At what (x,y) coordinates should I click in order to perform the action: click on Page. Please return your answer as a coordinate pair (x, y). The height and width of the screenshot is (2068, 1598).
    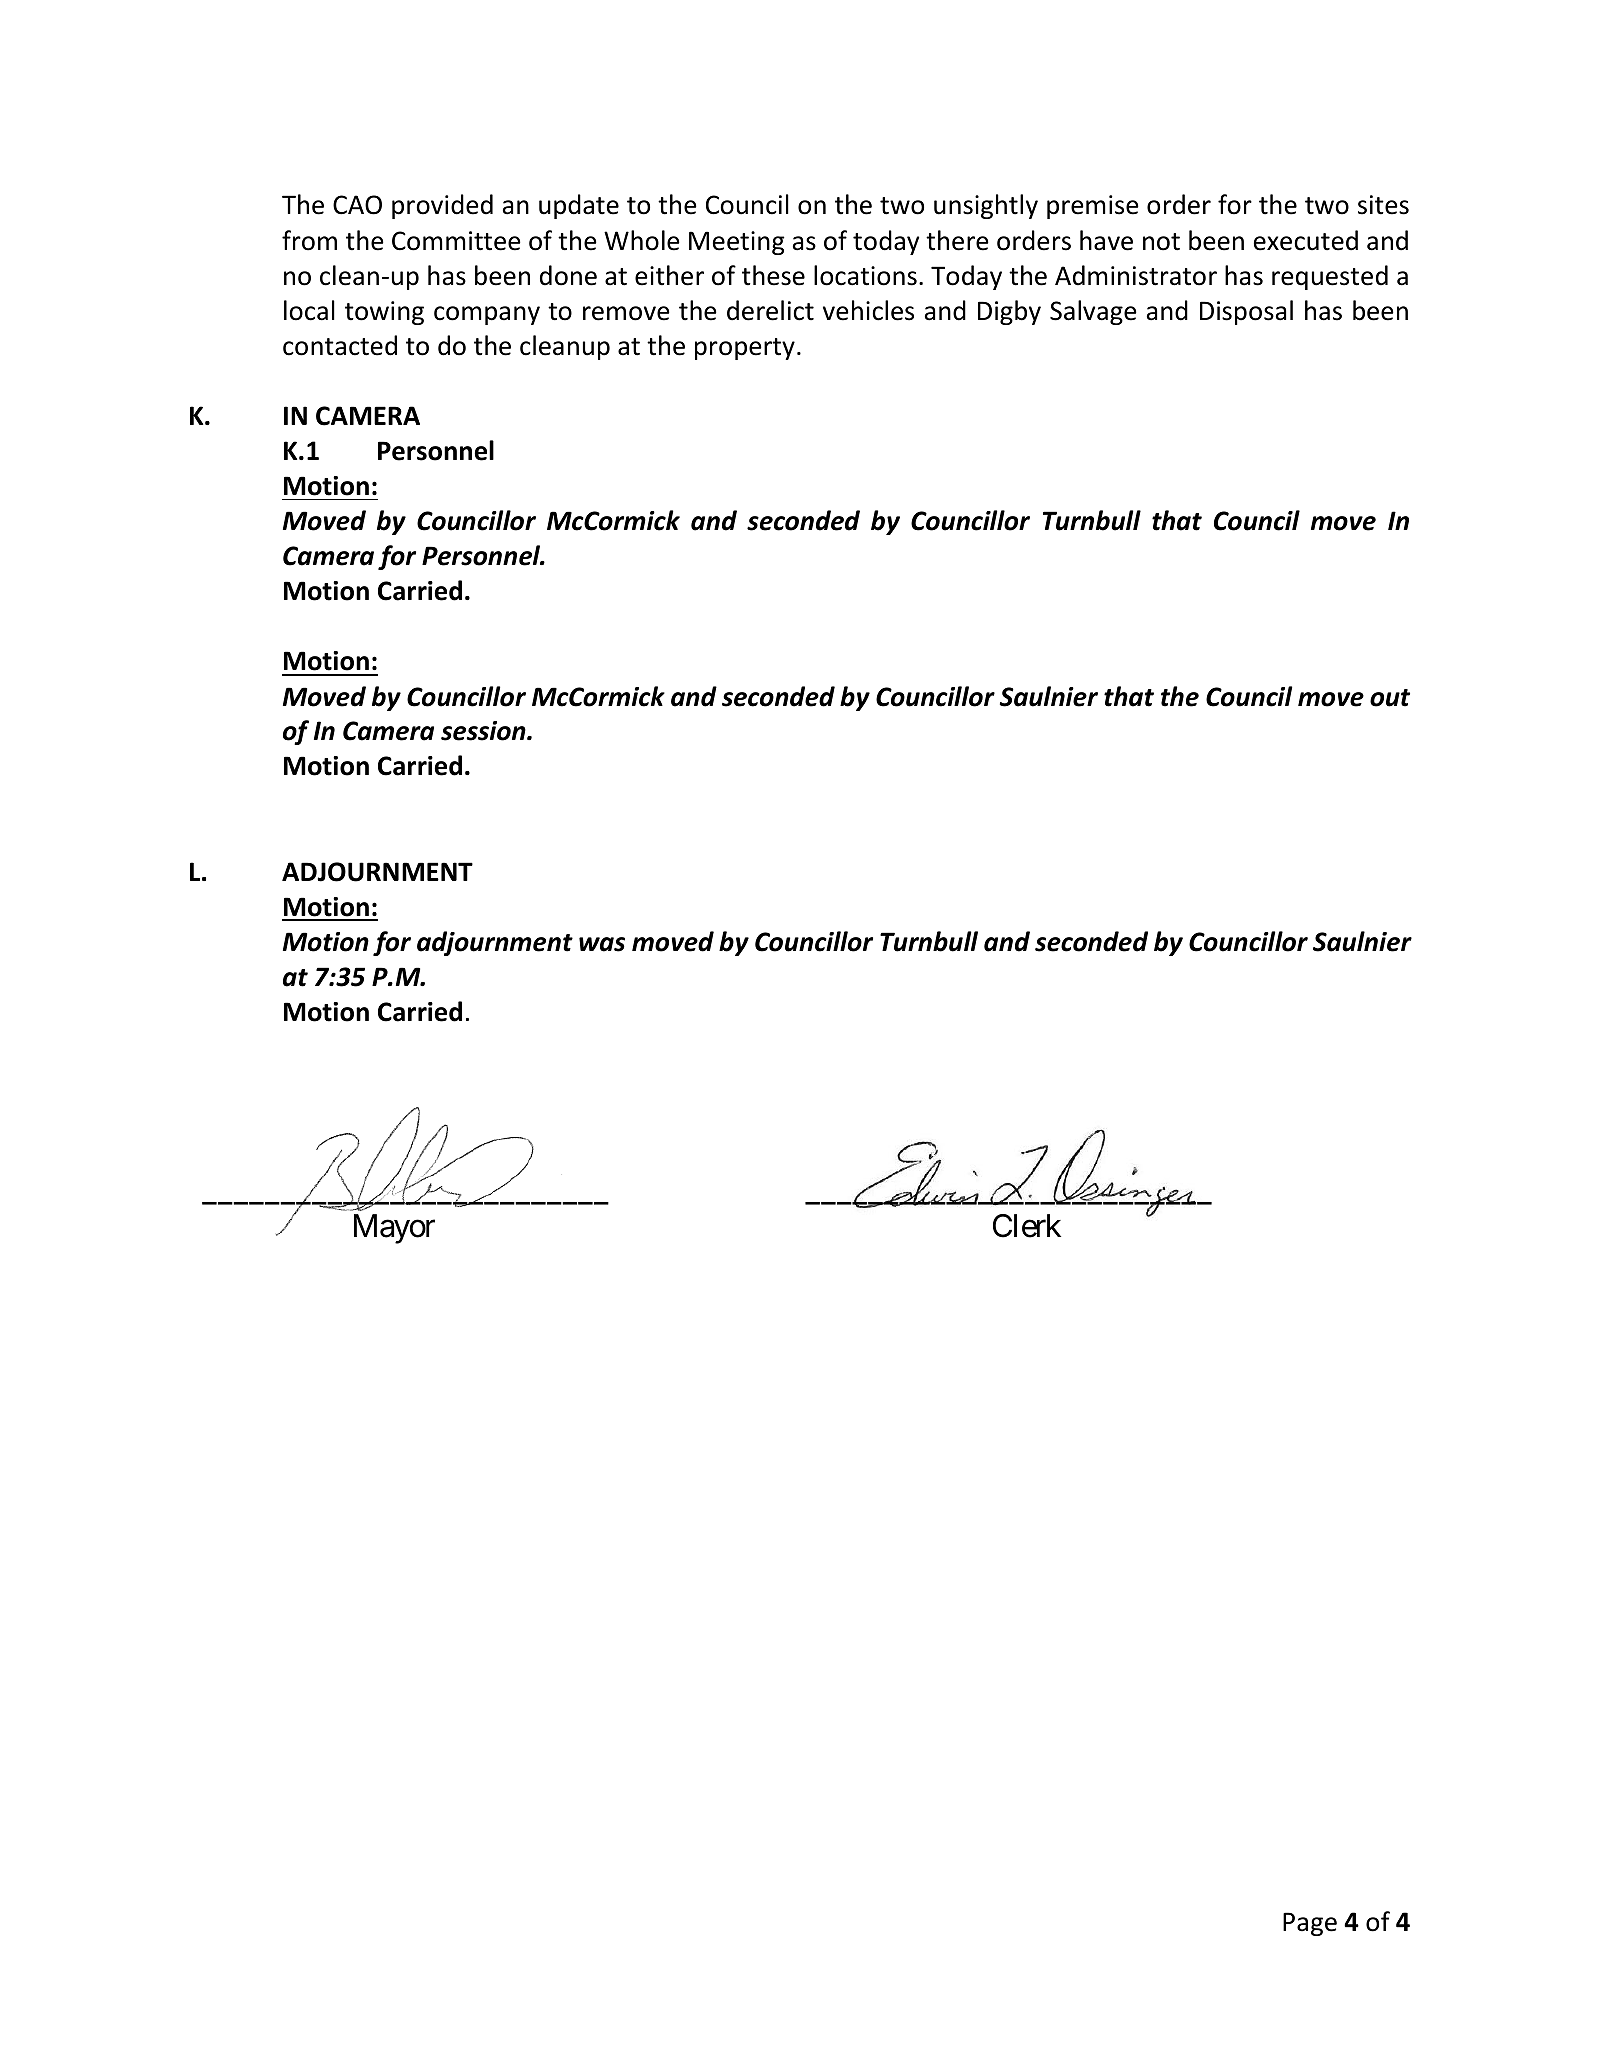
    Looking at the image, I should click on (1310, 1924).
